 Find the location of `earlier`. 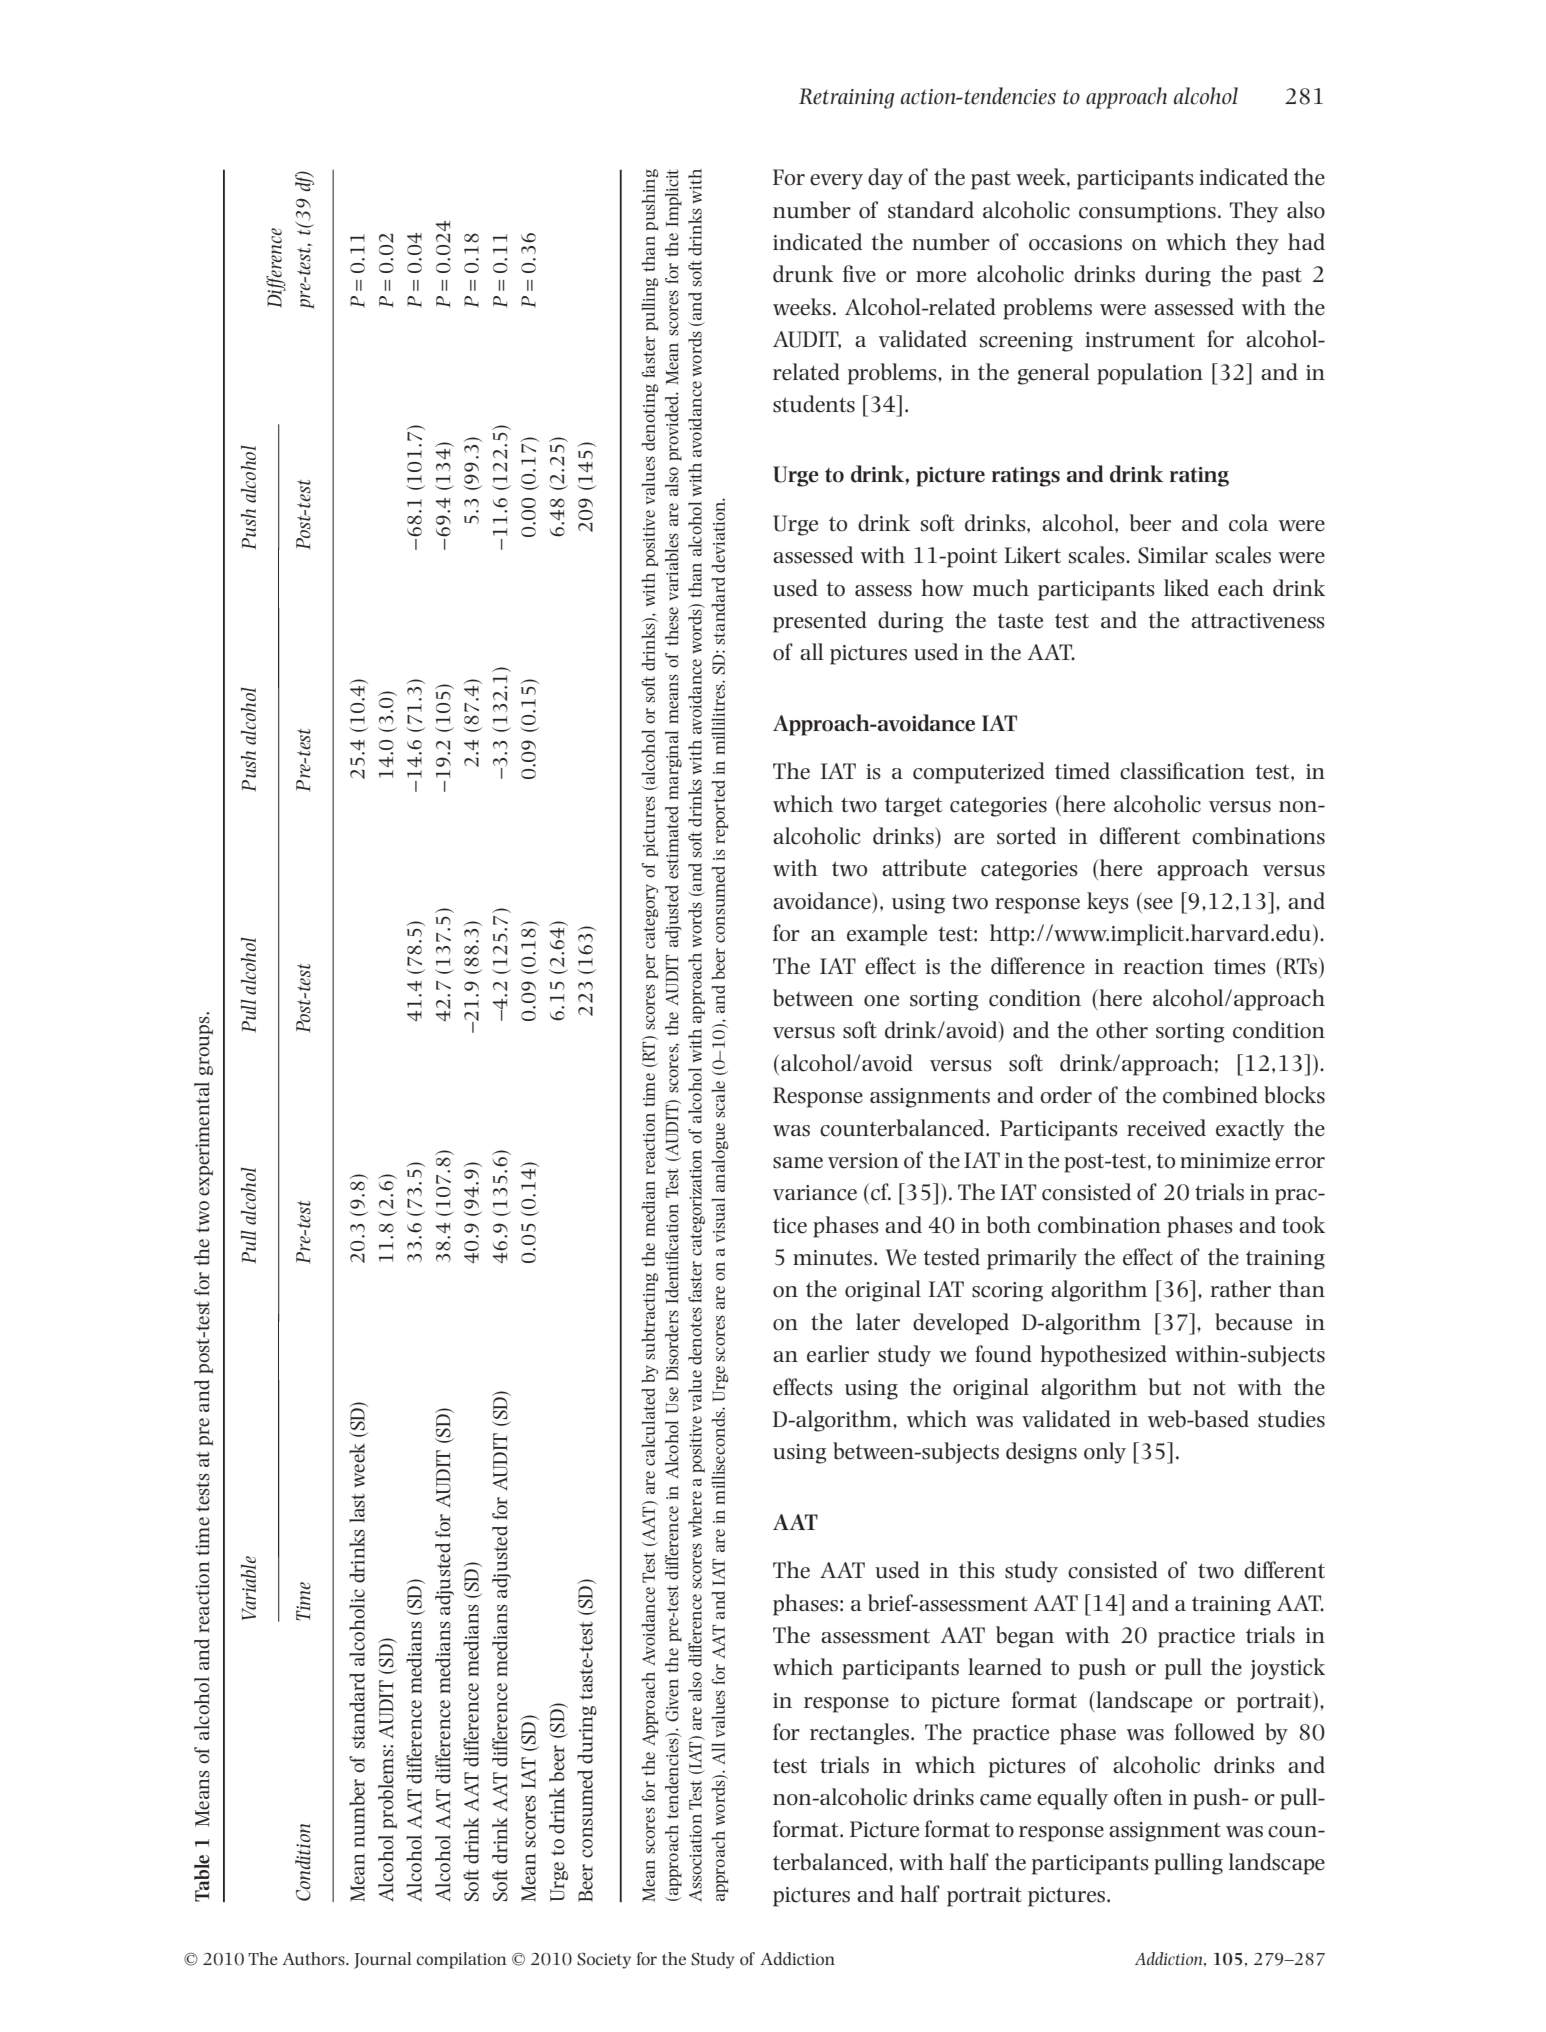

earlier is located at coordinates (838, 1354).
